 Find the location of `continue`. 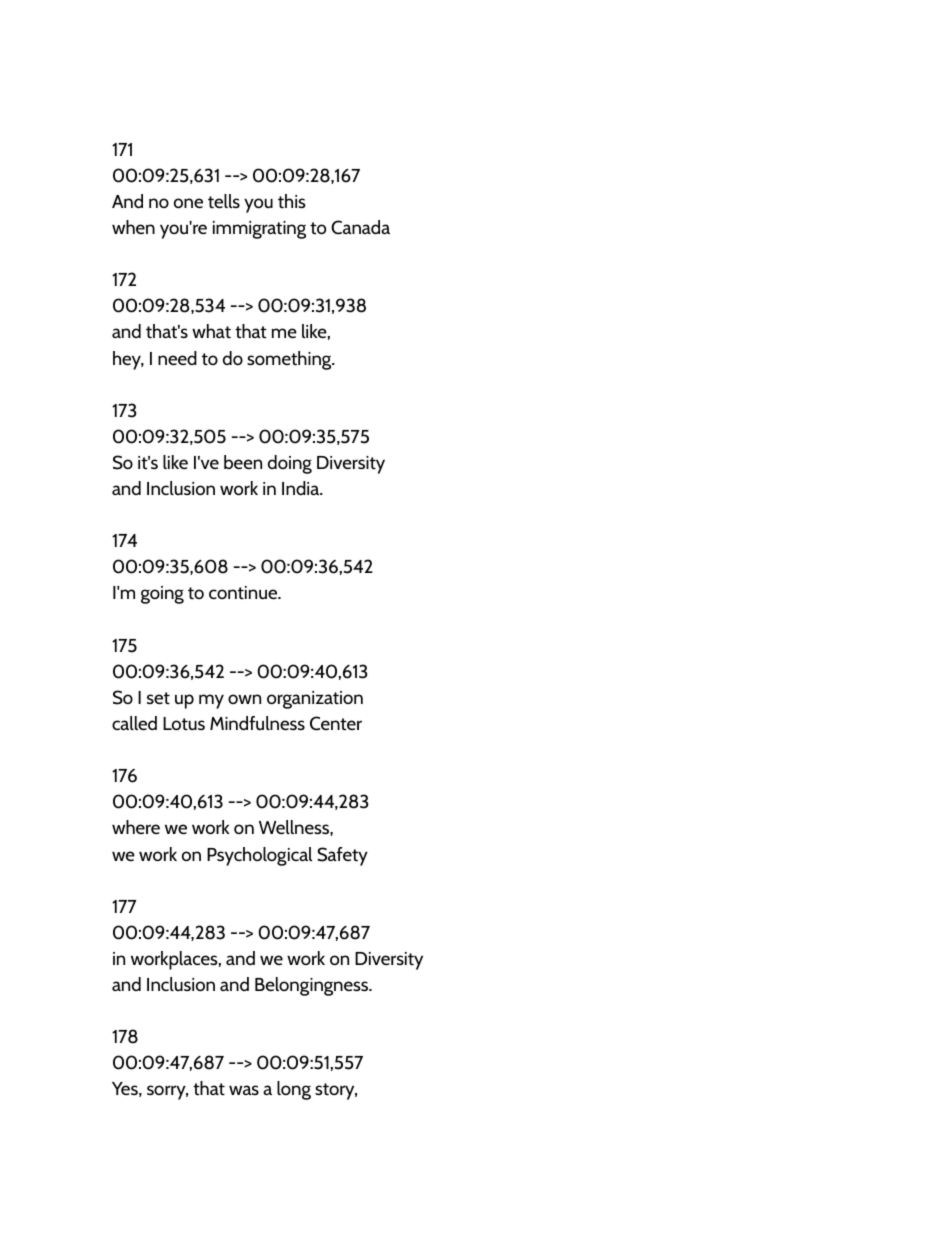

continue is located at coordinates (244, 592).
